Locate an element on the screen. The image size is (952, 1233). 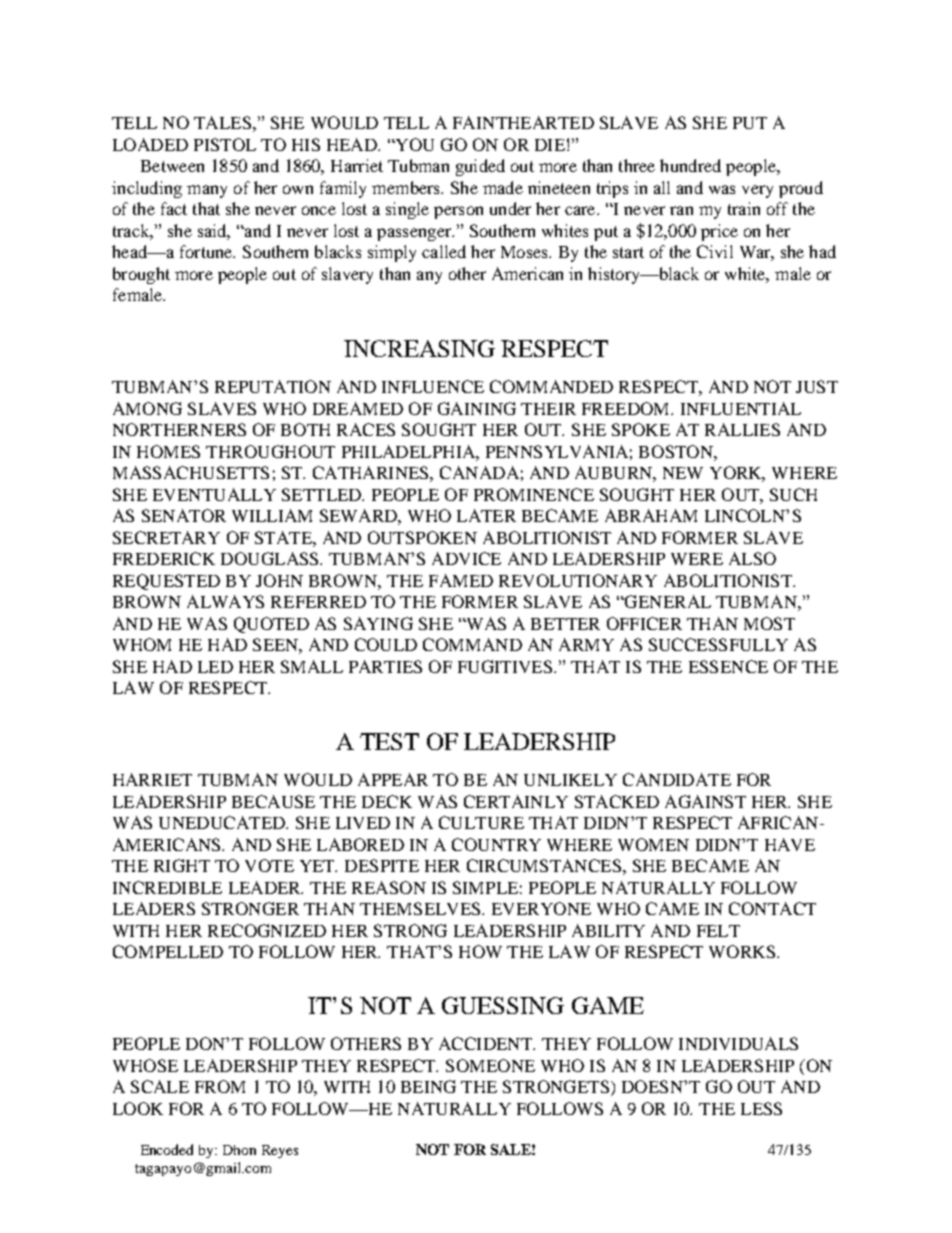
hundred is located at coordinates (690, 165).
